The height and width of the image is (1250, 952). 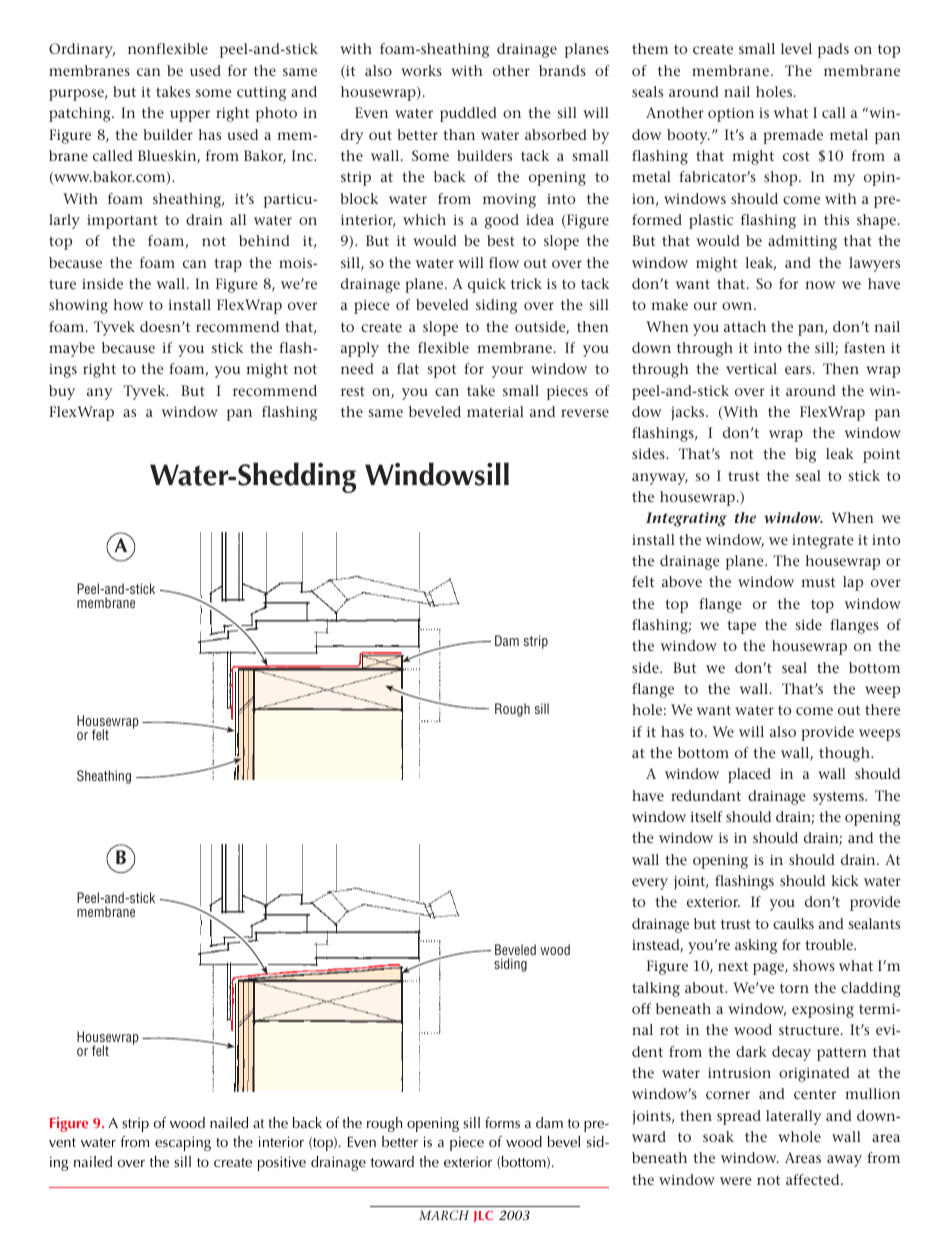 What do you see at coordinates (814, 1179) in the image?
I see `affected` at bounding box center [814, 1179].
